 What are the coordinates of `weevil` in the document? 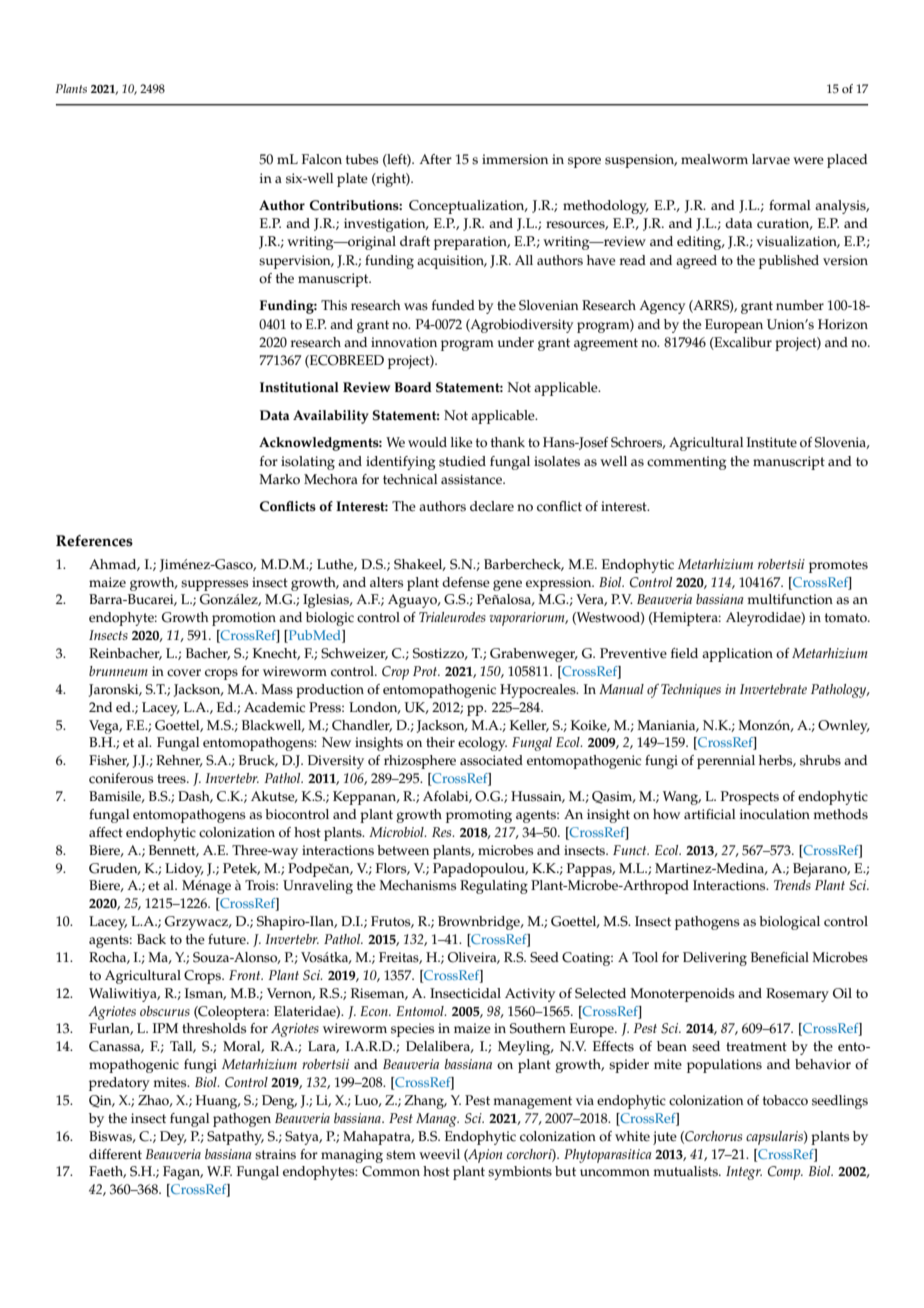 It's located at (439, 1154).
